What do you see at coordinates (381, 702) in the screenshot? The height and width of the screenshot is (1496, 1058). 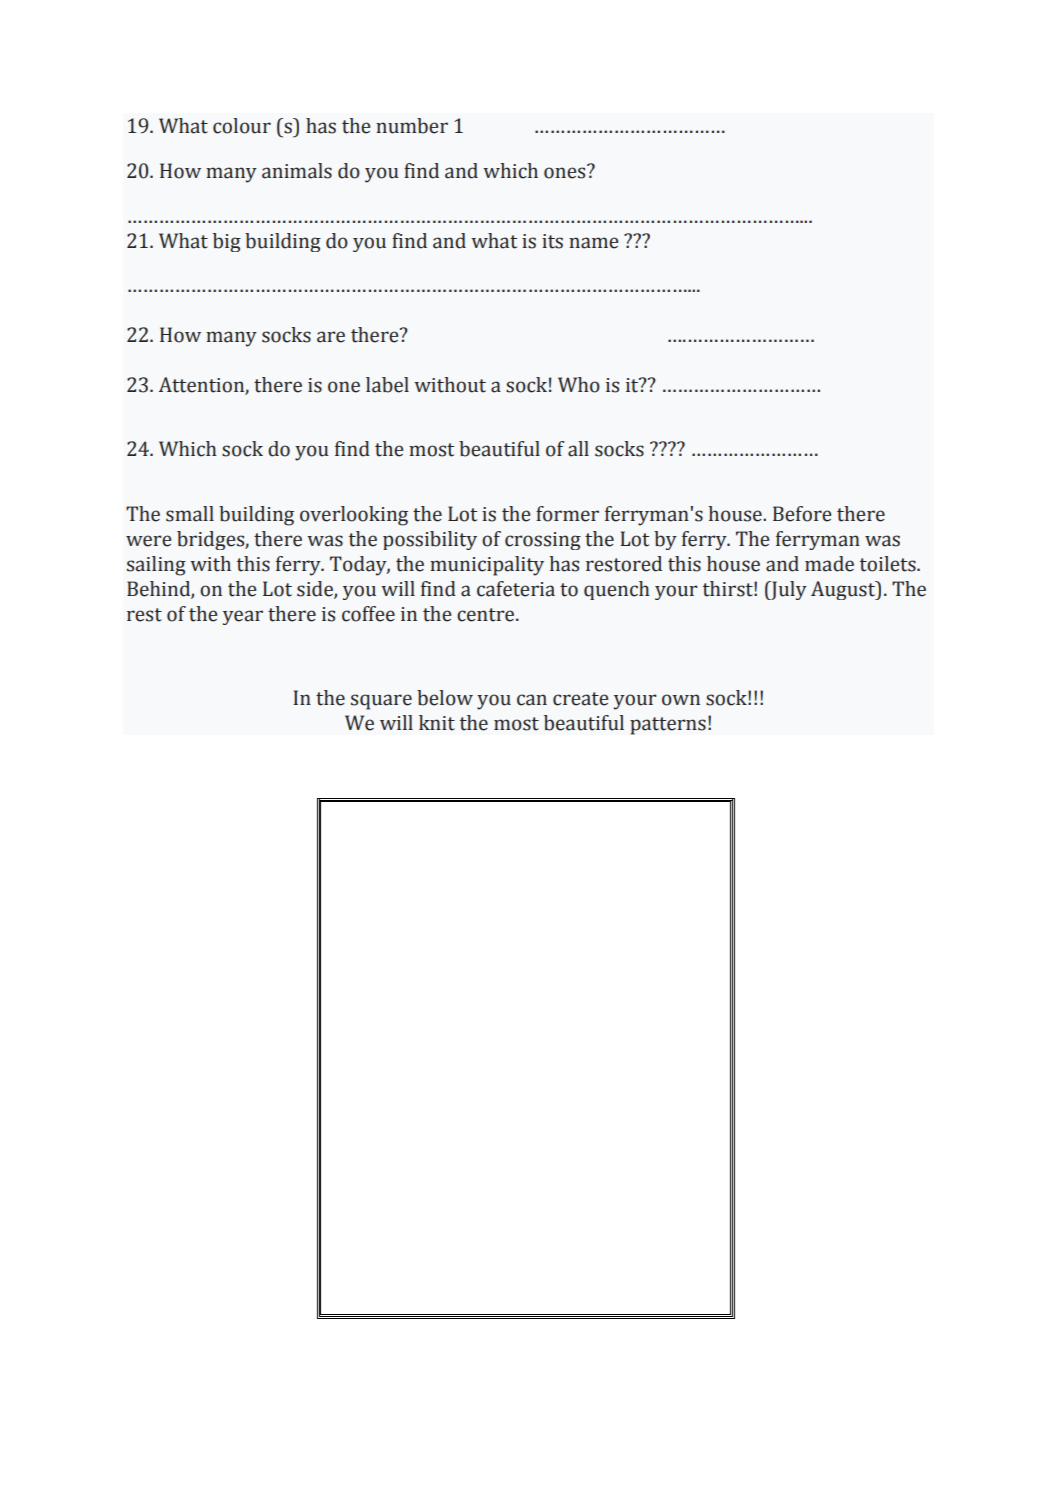 I see `square` at bounding box center [381, 702].
